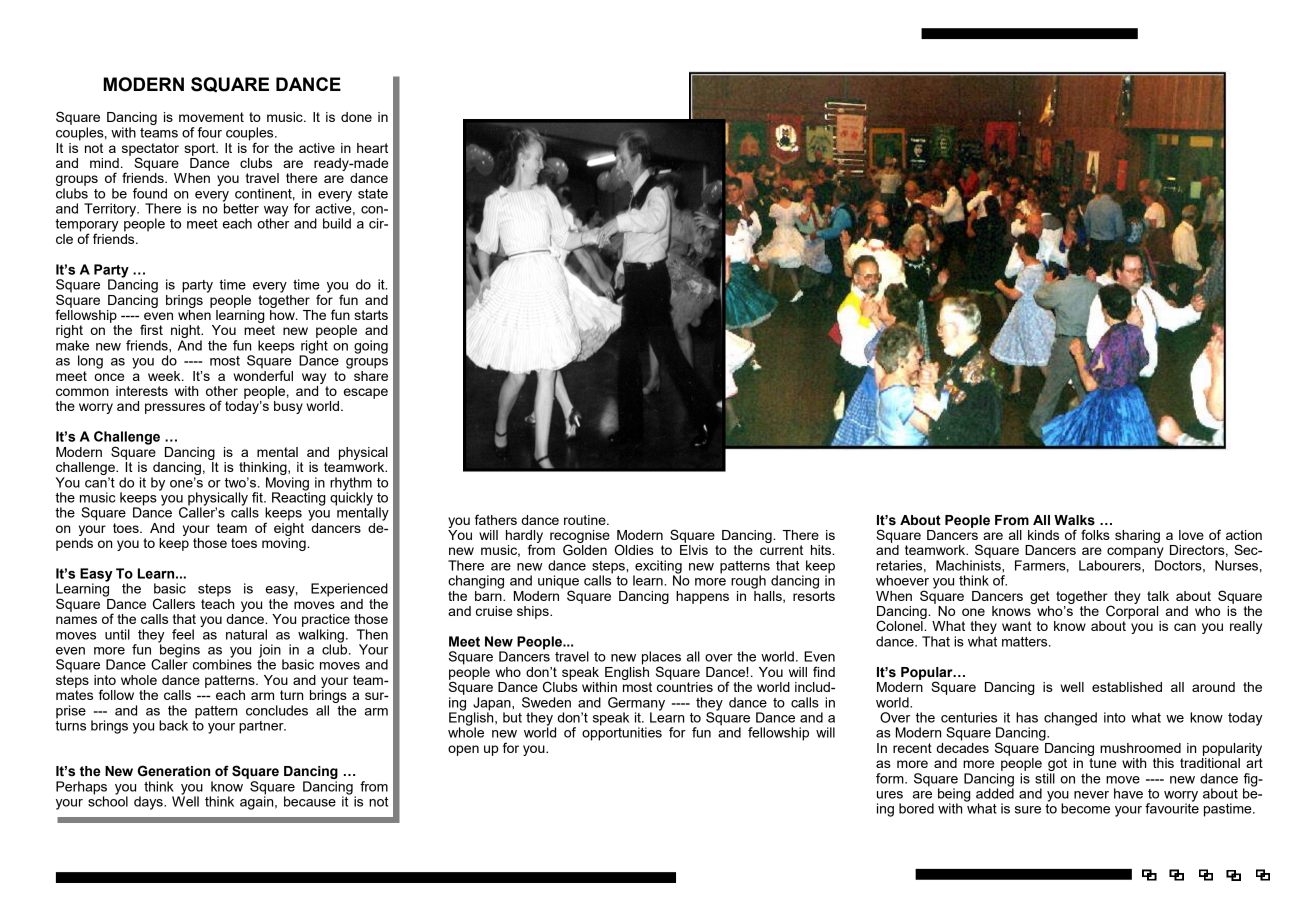 Image resolution: width=1308 pixels, height=924 pixels. Describe the element at coordinates (283, 313) in the page. I see `how` at that location.
